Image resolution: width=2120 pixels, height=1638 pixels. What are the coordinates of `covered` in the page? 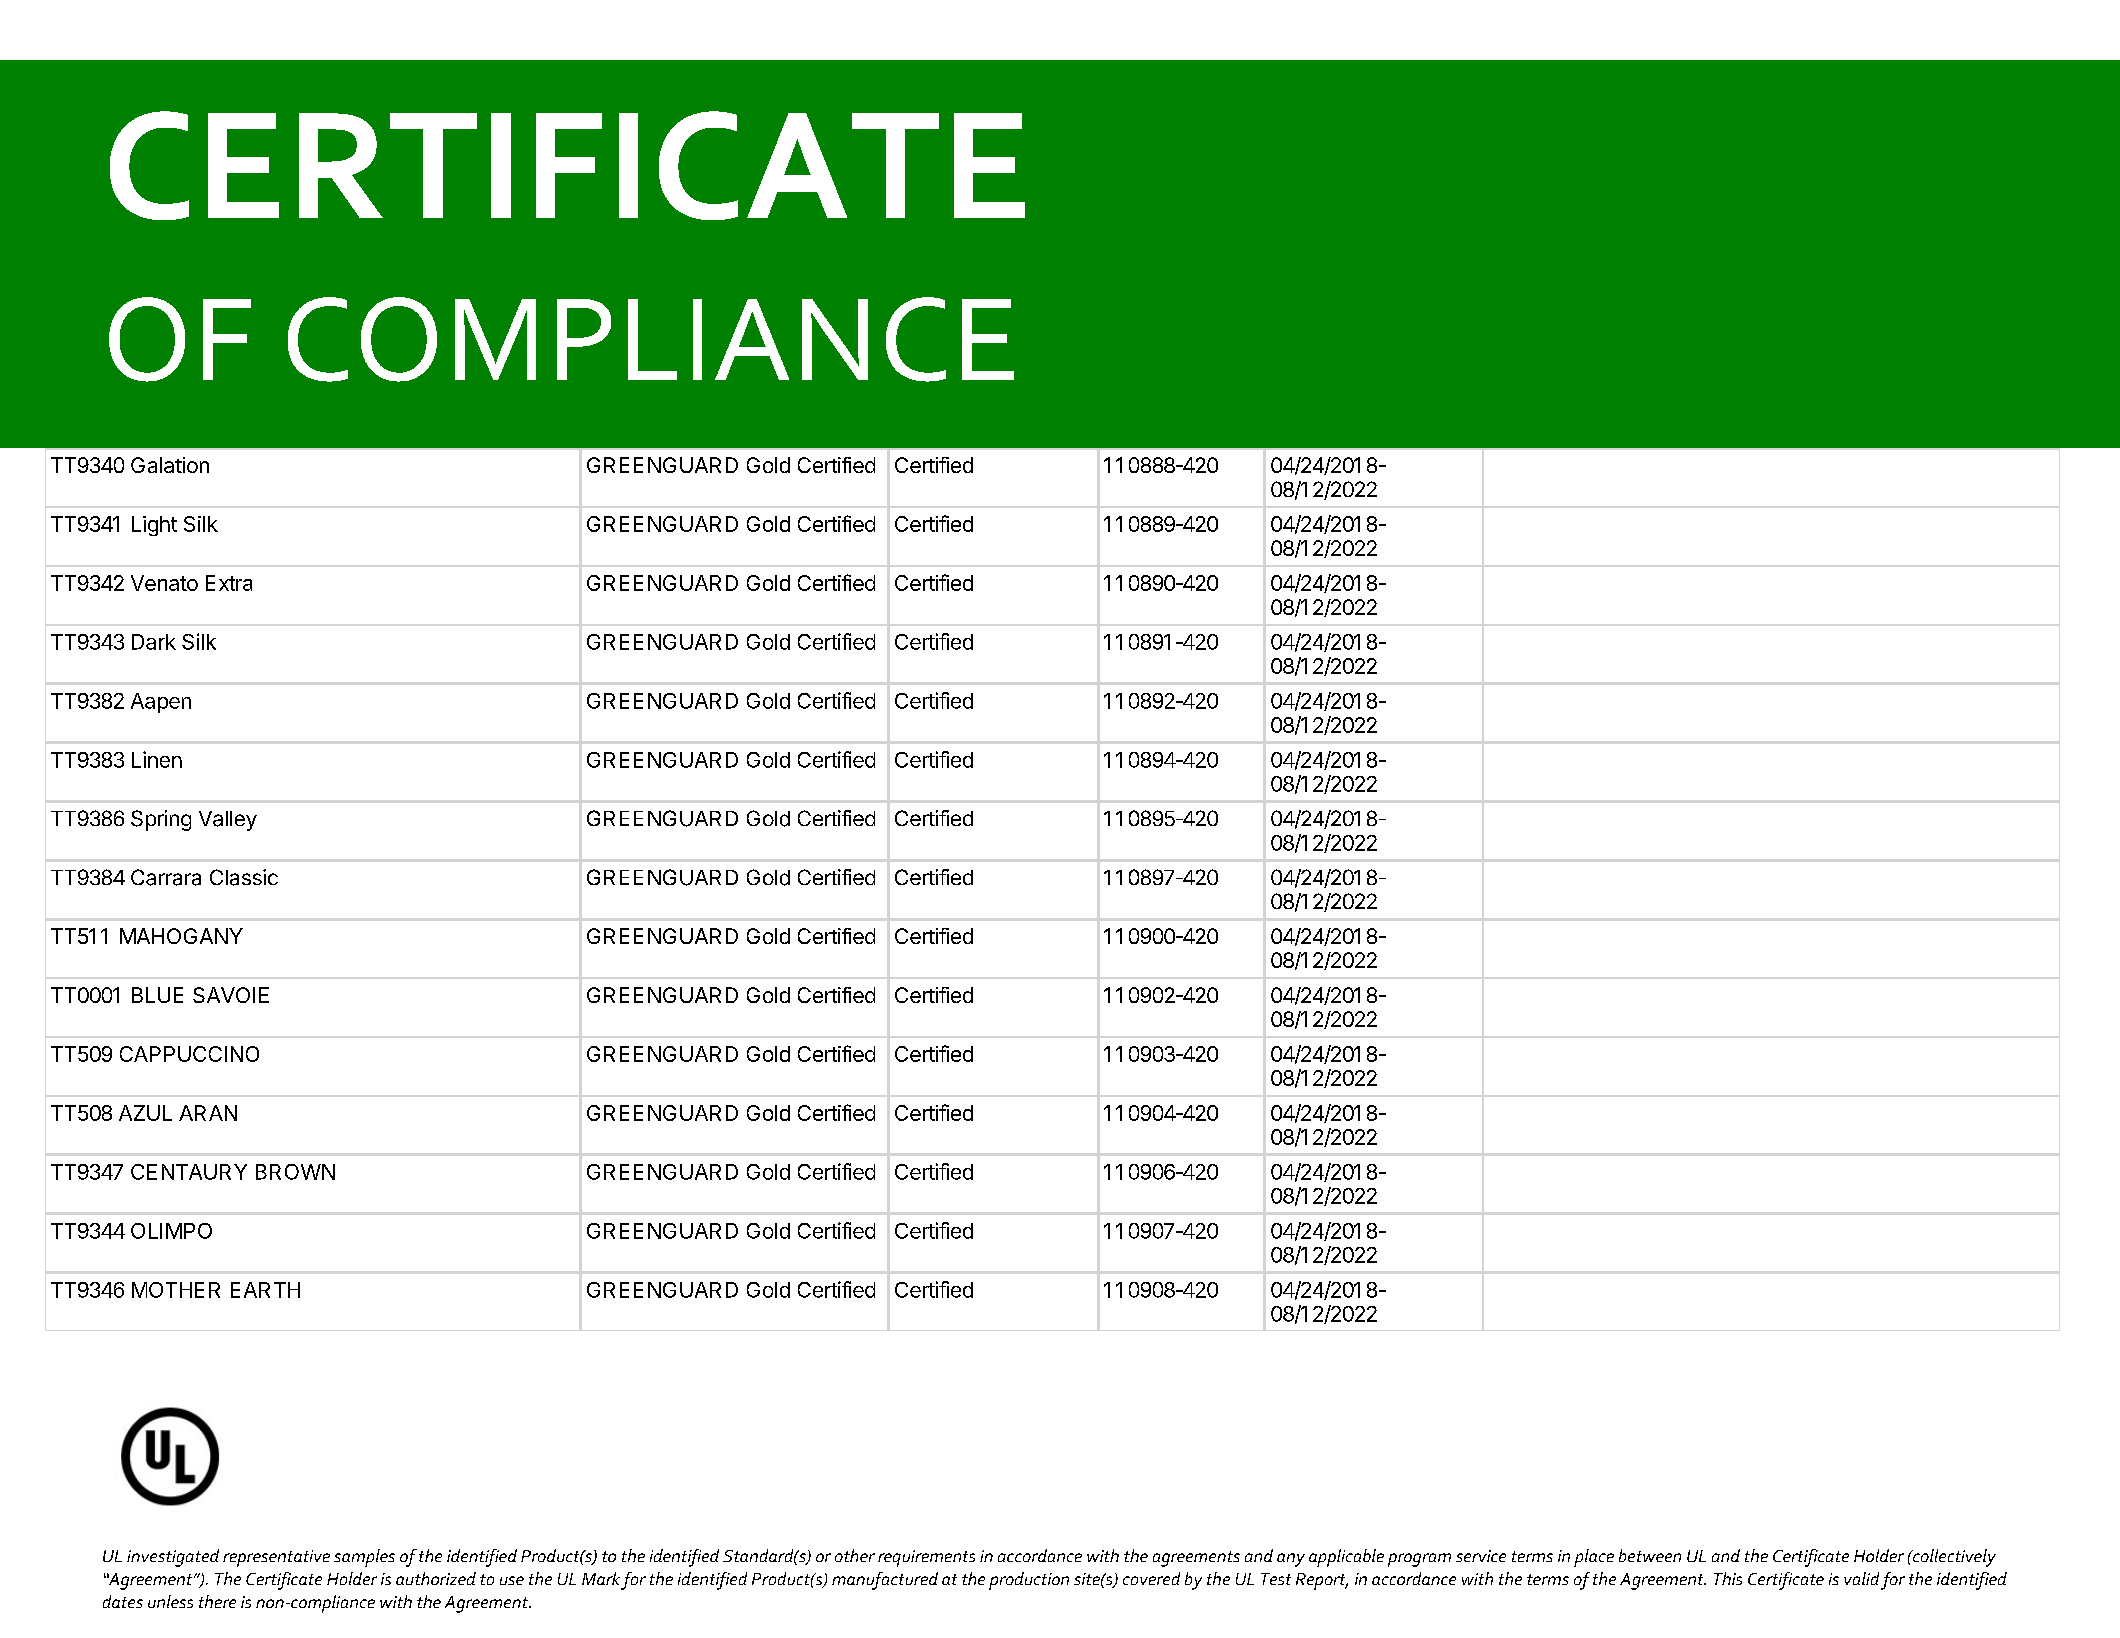 It's located at (1151, 1578).
